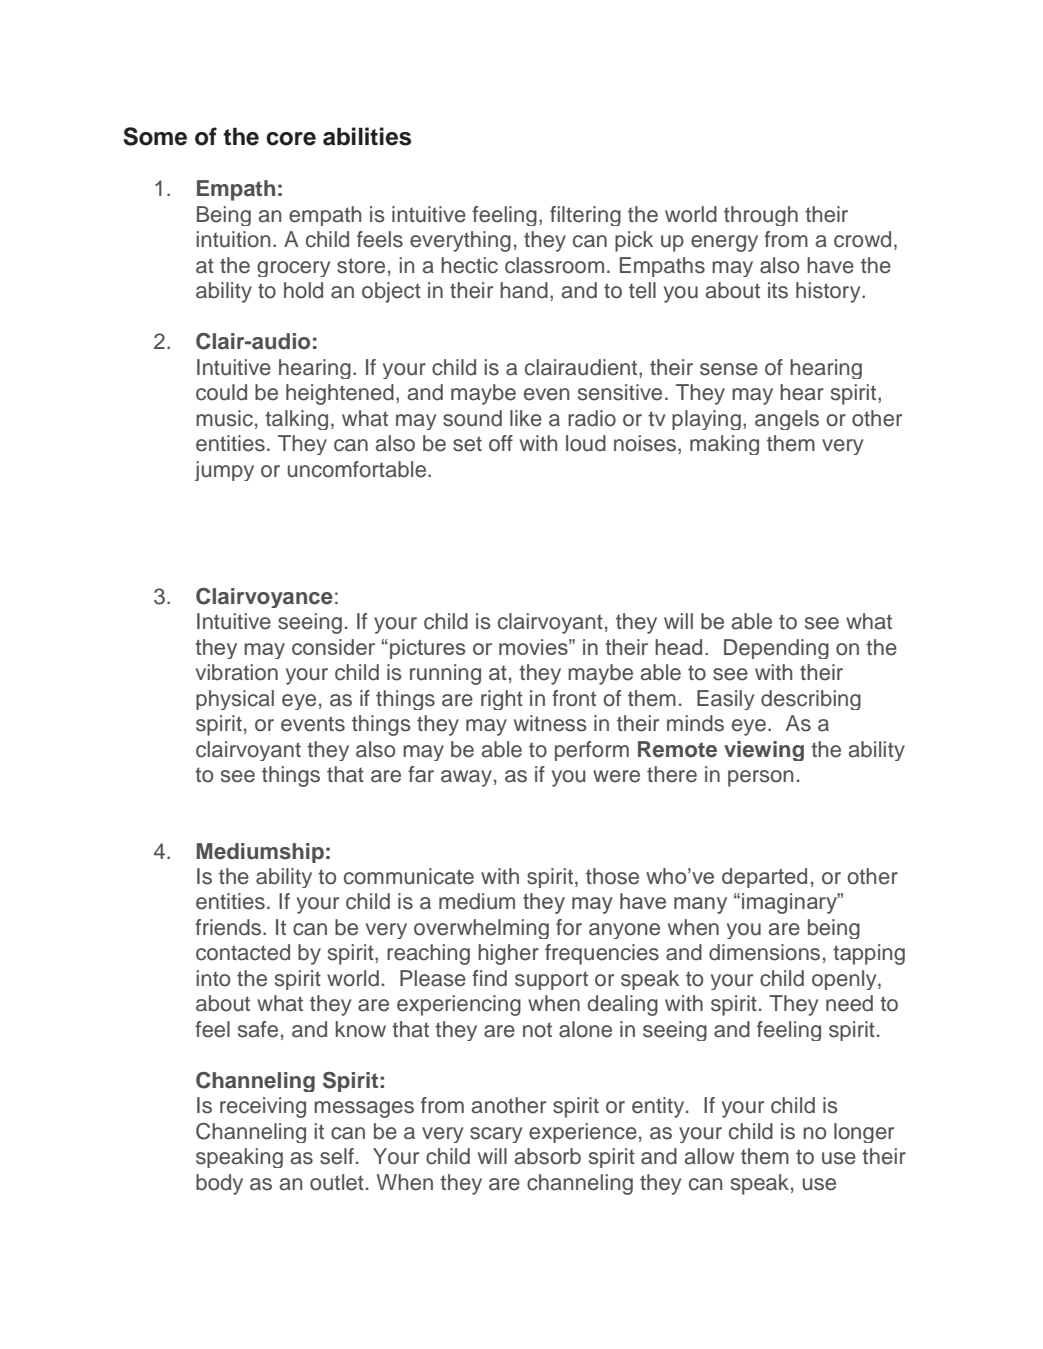 This screenshot has height=1349, width=1043. I want to click on friends, so click(228, 927).
